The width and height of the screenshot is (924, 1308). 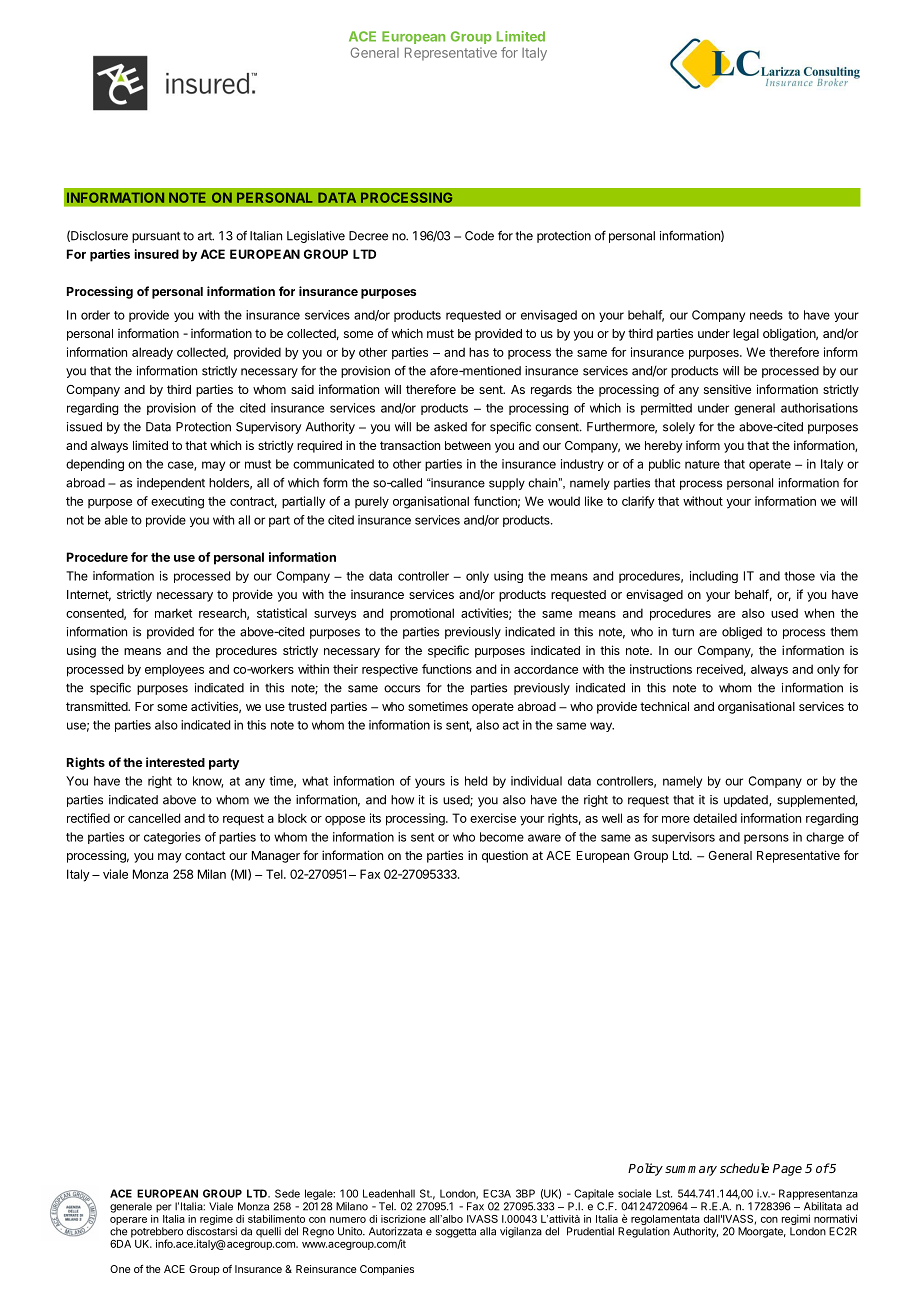 What do you see at coordinates (766, 315) in the screenshot?
I see `needs` at bounding box center [766, 315].
